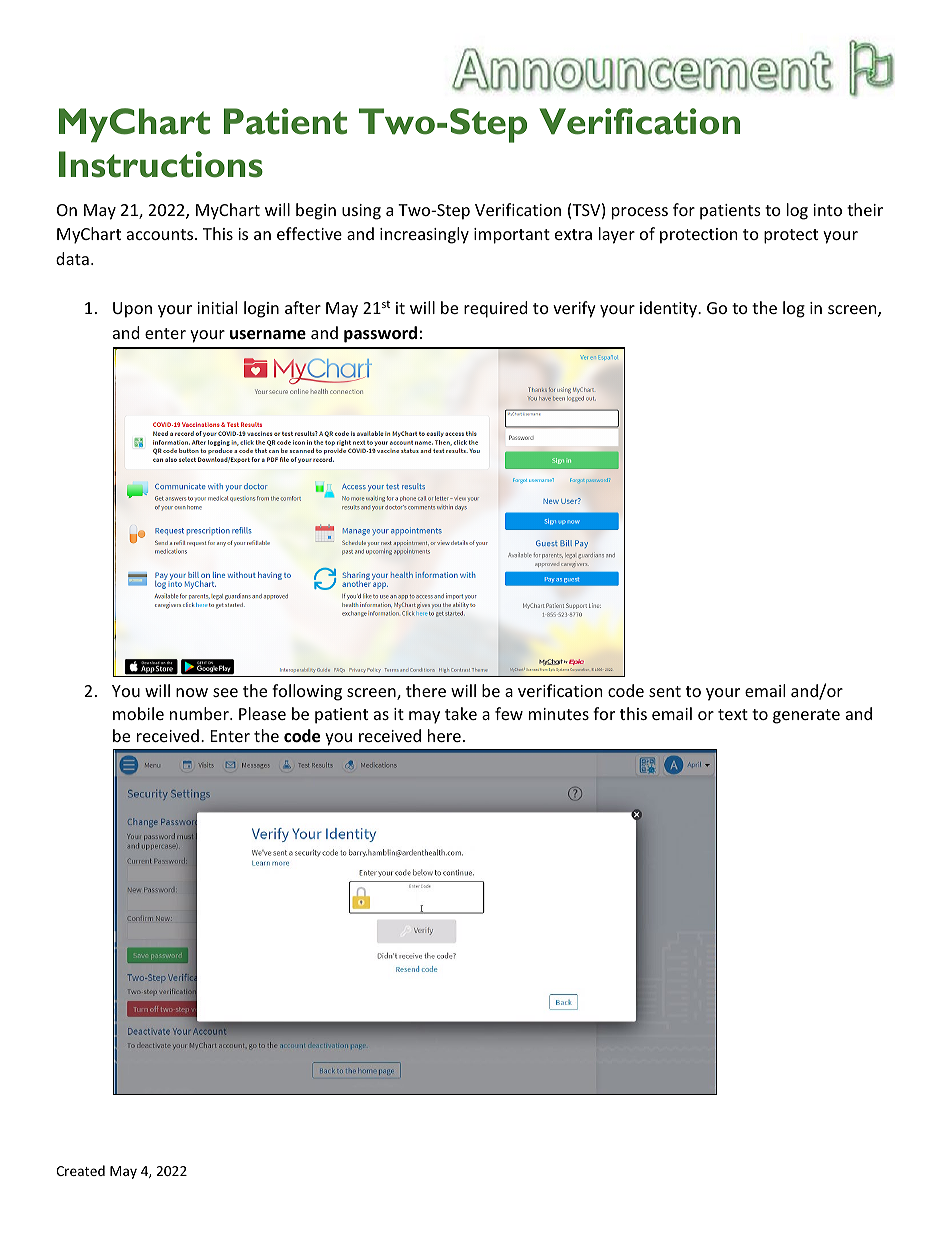  I want to click on few, so click(509, 713).
